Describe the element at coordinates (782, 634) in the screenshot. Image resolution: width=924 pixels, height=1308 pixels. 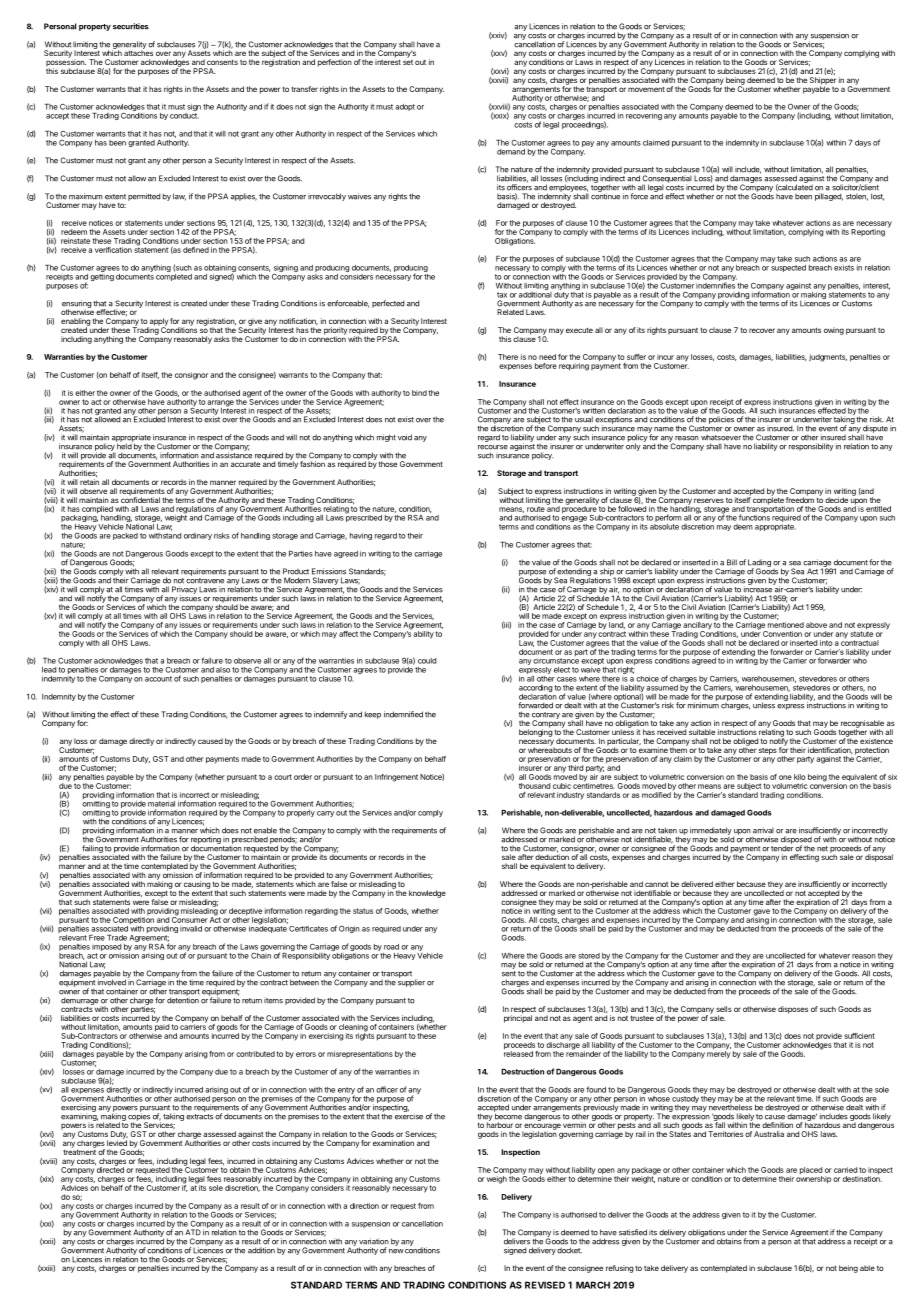
I see `Convention` at that location.
